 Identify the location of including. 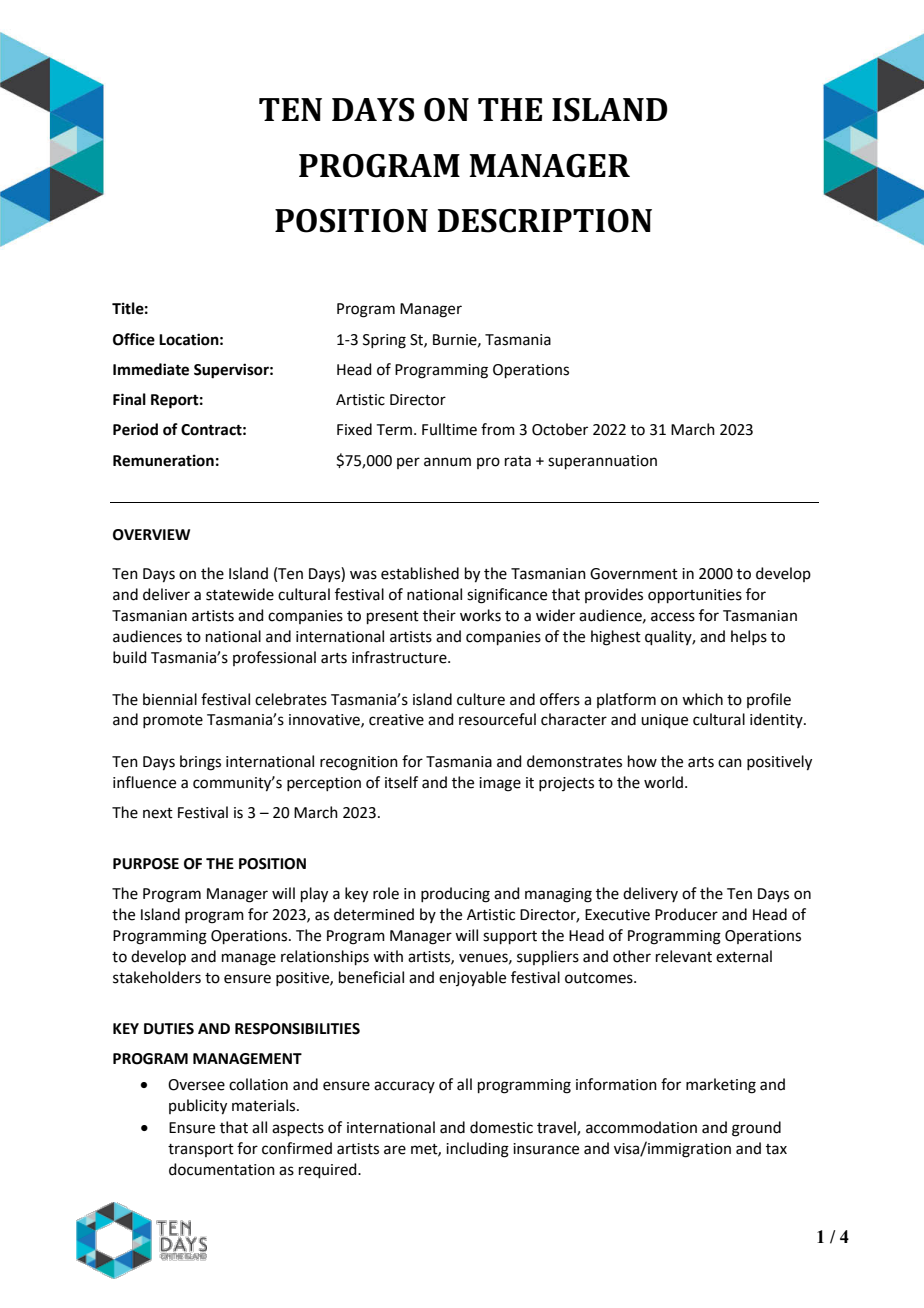
(477, 1150).
